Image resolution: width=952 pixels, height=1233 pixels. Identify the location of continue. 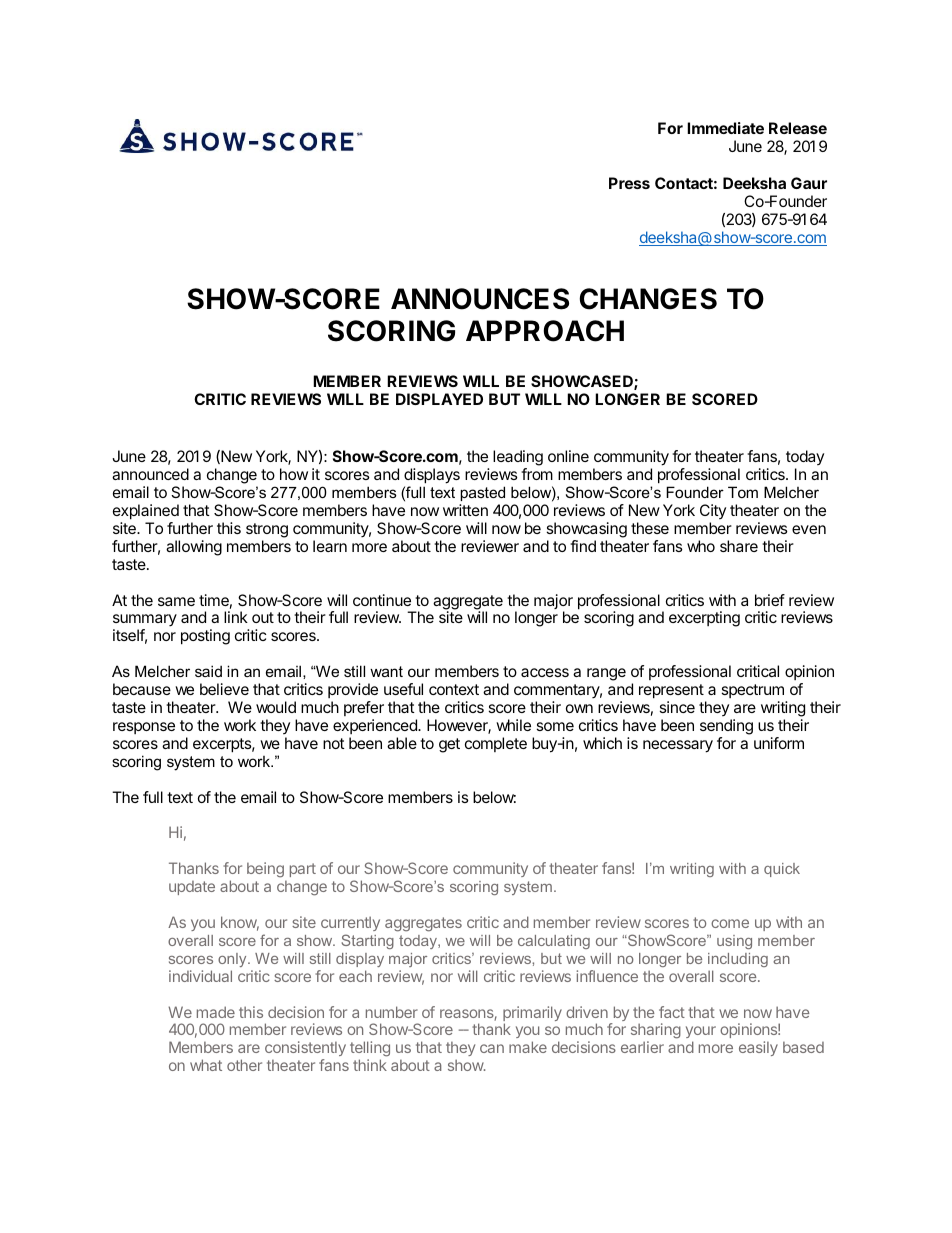
(382, 600).
